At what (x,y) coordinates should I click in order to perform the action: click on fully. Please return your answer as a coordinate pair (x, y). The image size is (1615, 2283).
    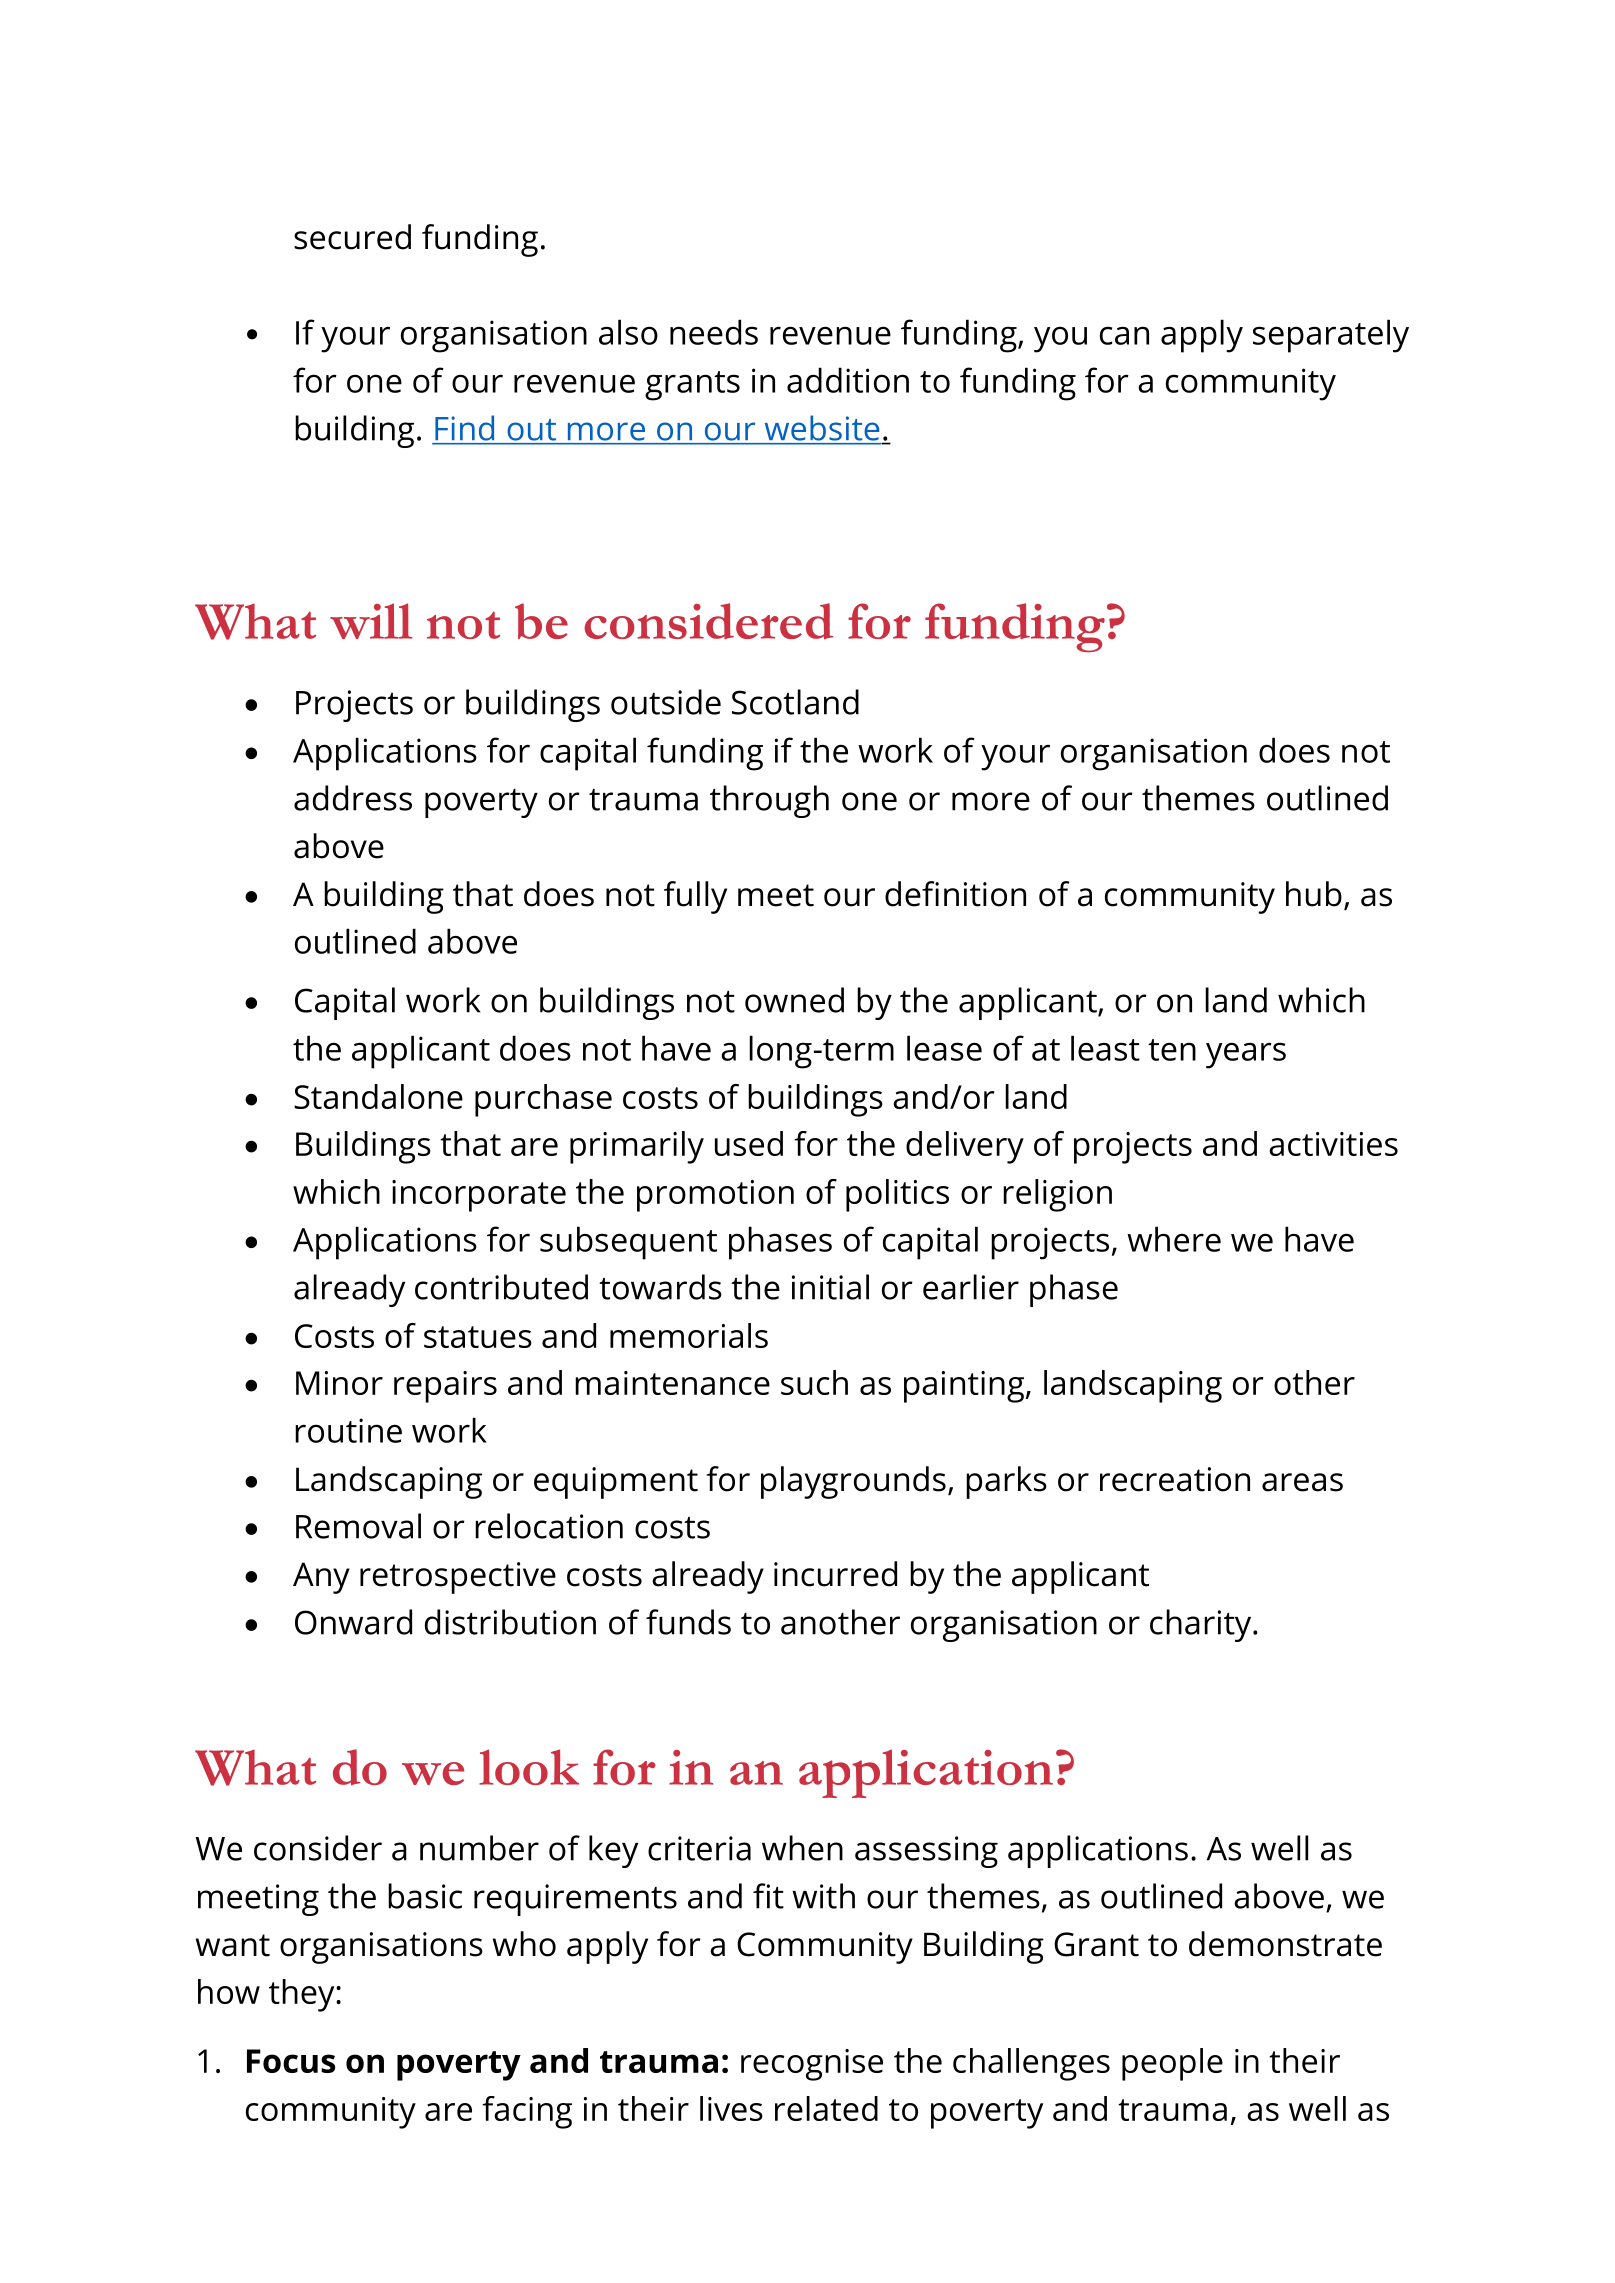
    Looking at the image, I should click on (695, 897).
